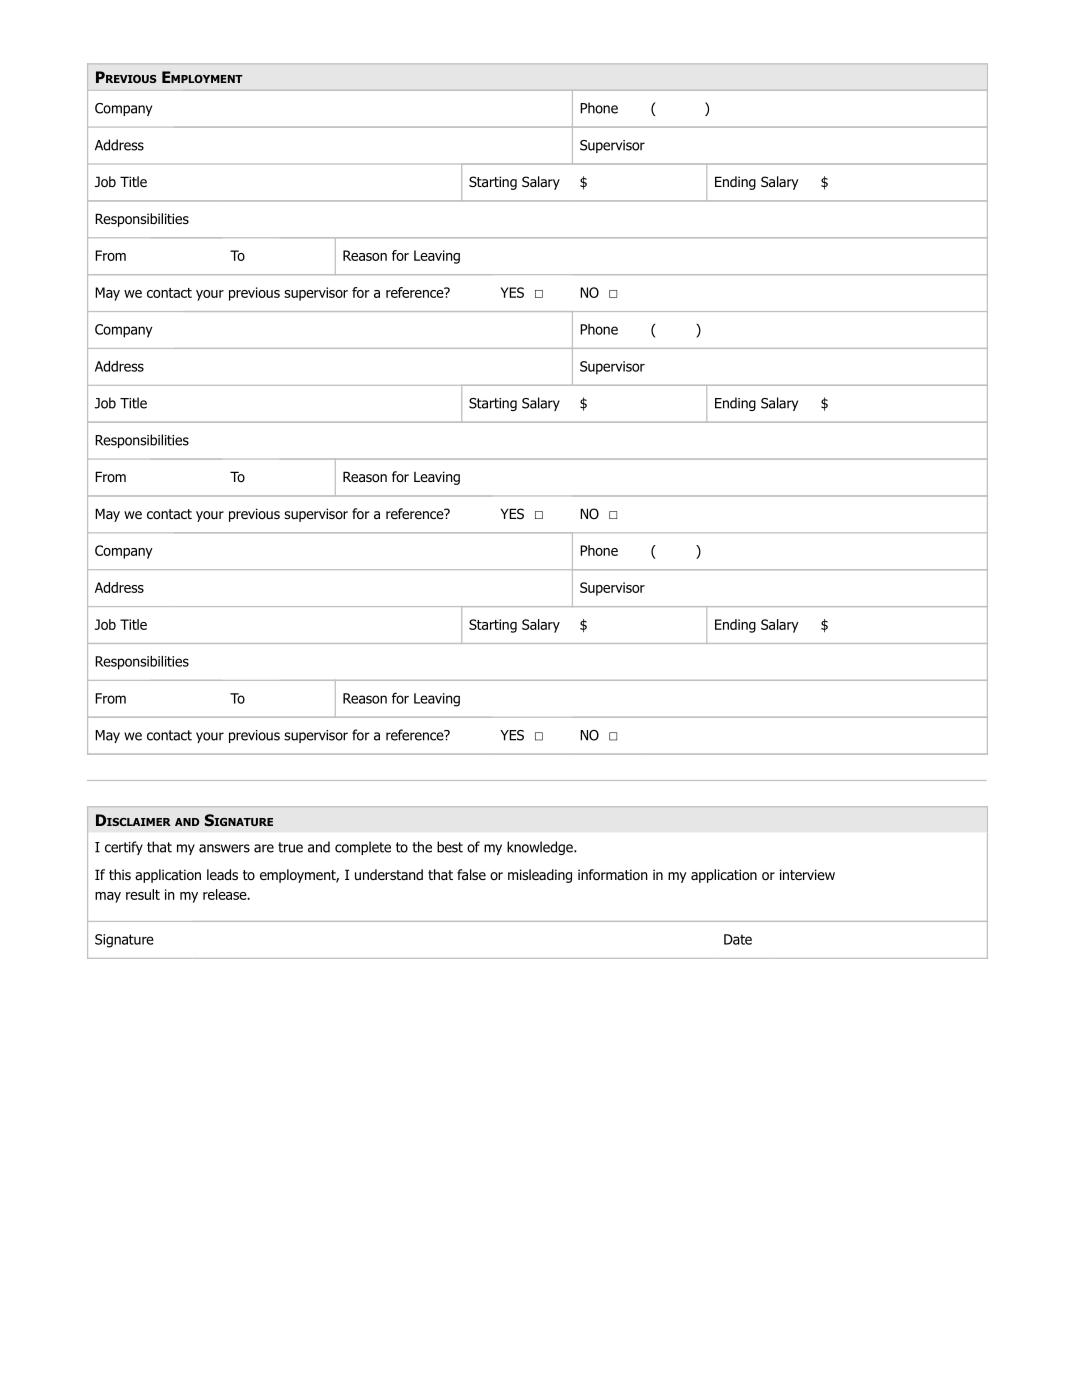  Describe the element at coordinates (222, 875) in the page. I see `leads` at that location.
